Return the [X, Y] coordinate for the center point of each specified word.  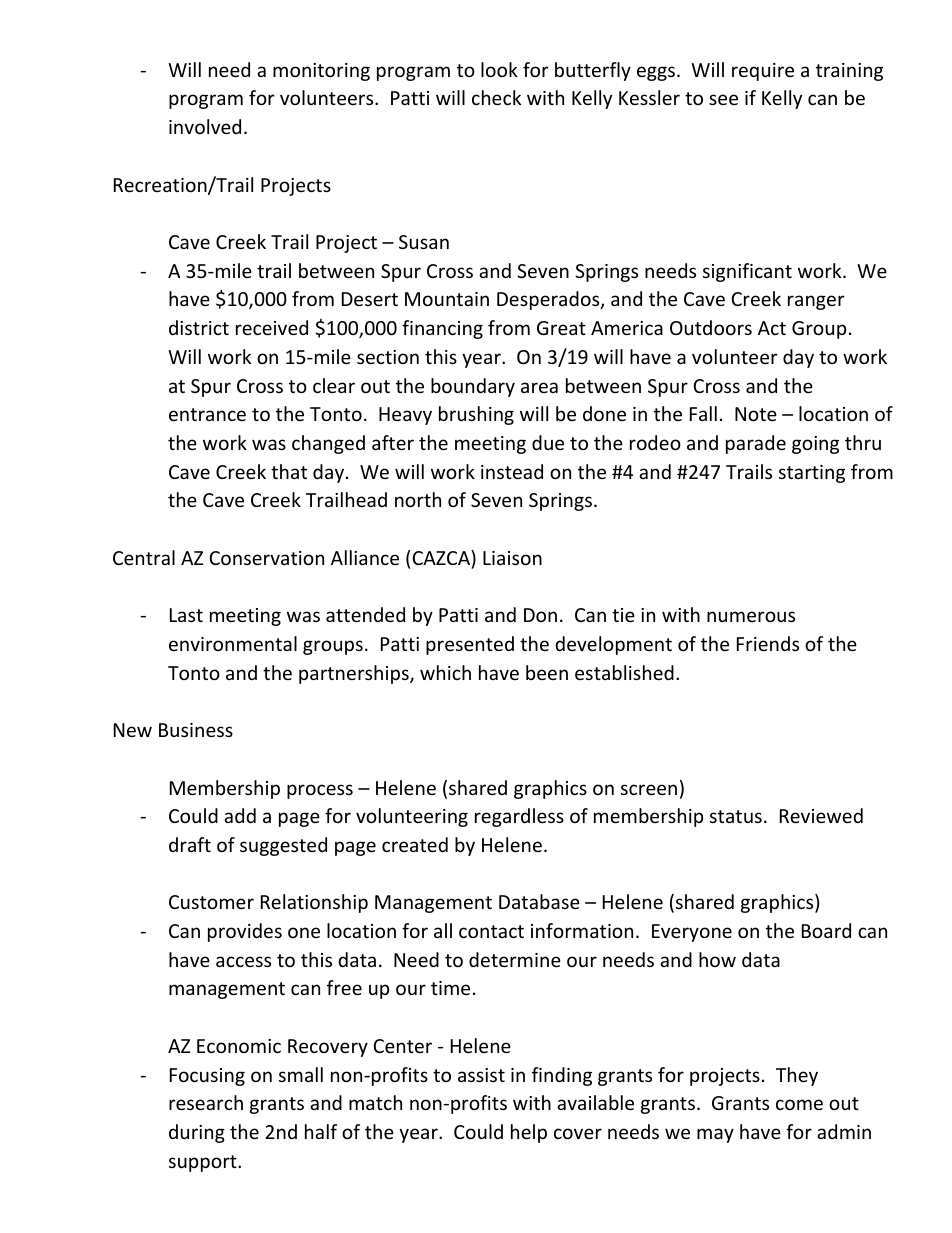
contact [491, 931]
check [496, 97]
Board [826, 930]
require [763, 72]
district [199, 327]
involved [205, 126]
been [547, 672]
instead [512, 471]
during [197, 1133]
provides [245, 932]
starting [812, 474]
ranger [816, 302]
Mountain [447, 299]
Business [196, 730]
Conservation [266, 558]
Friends [768, 643]
